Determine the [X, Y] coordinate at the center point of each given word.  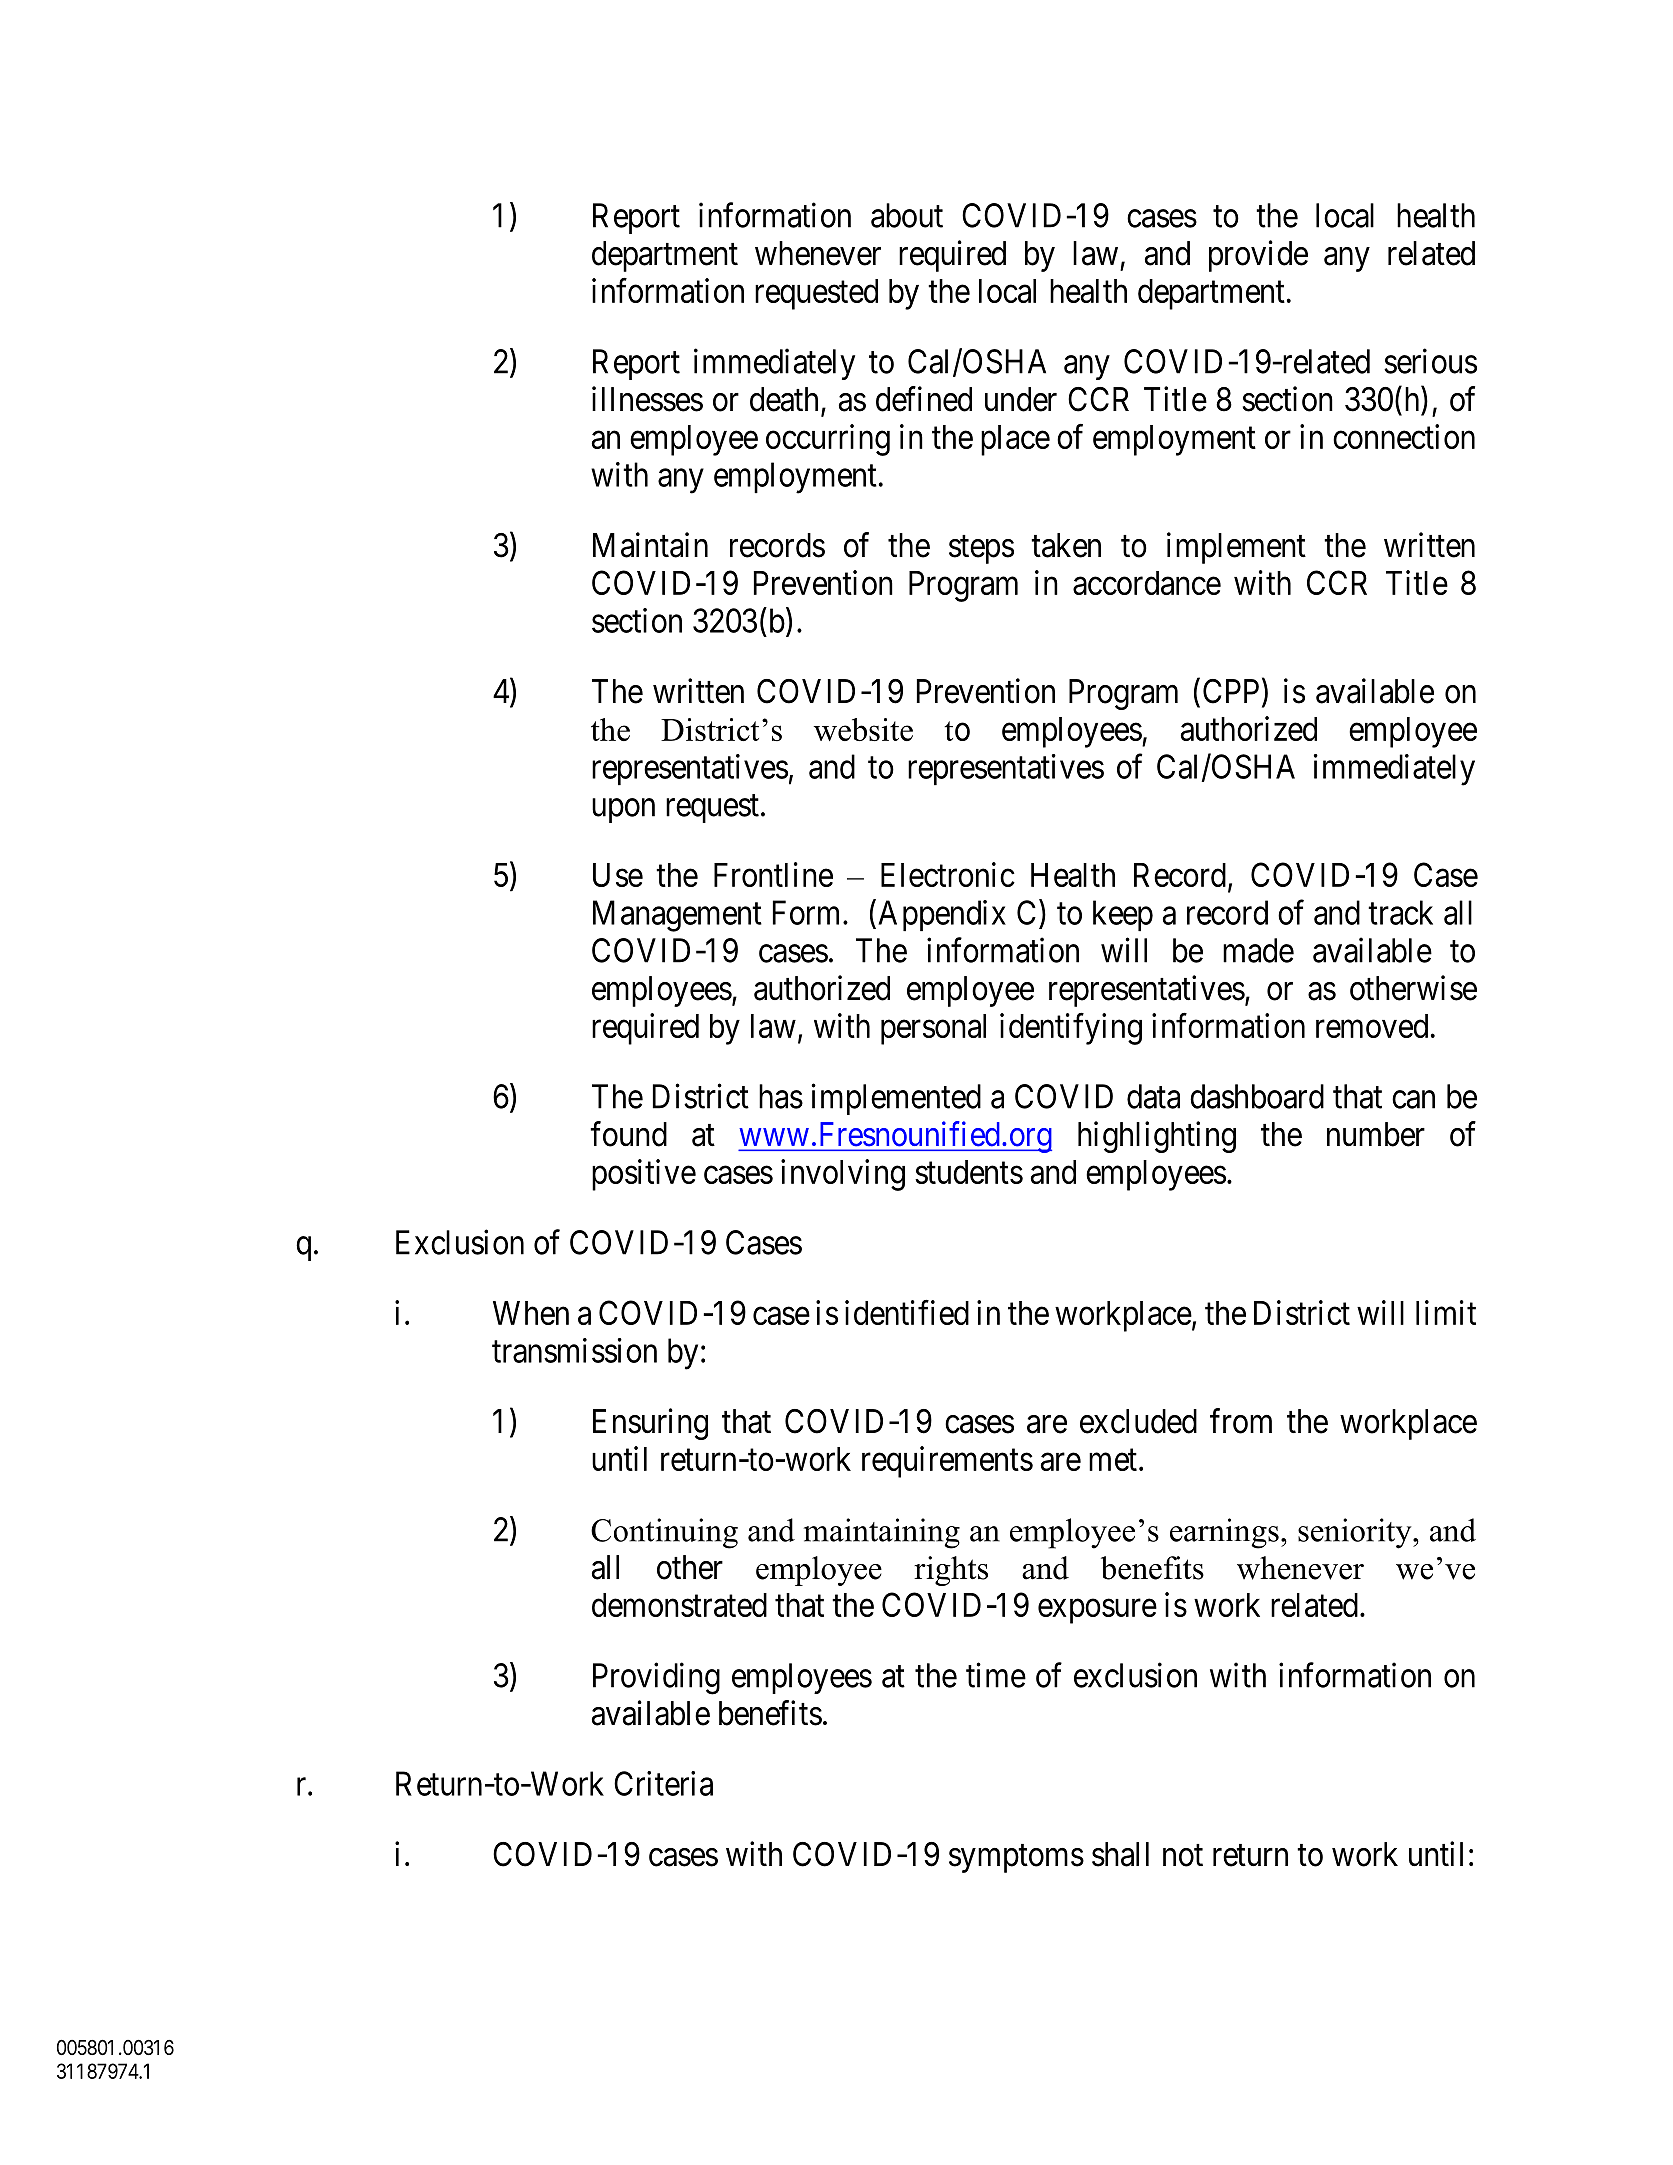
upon [623, 811]
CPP [1231, 691]
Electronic [948, 874]
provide [1258, 256]
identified [907, 1312]
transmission [574, 1350]
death [784, 399]
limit [1446, 1312]
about [907, 215]
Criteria [663, 1783]
